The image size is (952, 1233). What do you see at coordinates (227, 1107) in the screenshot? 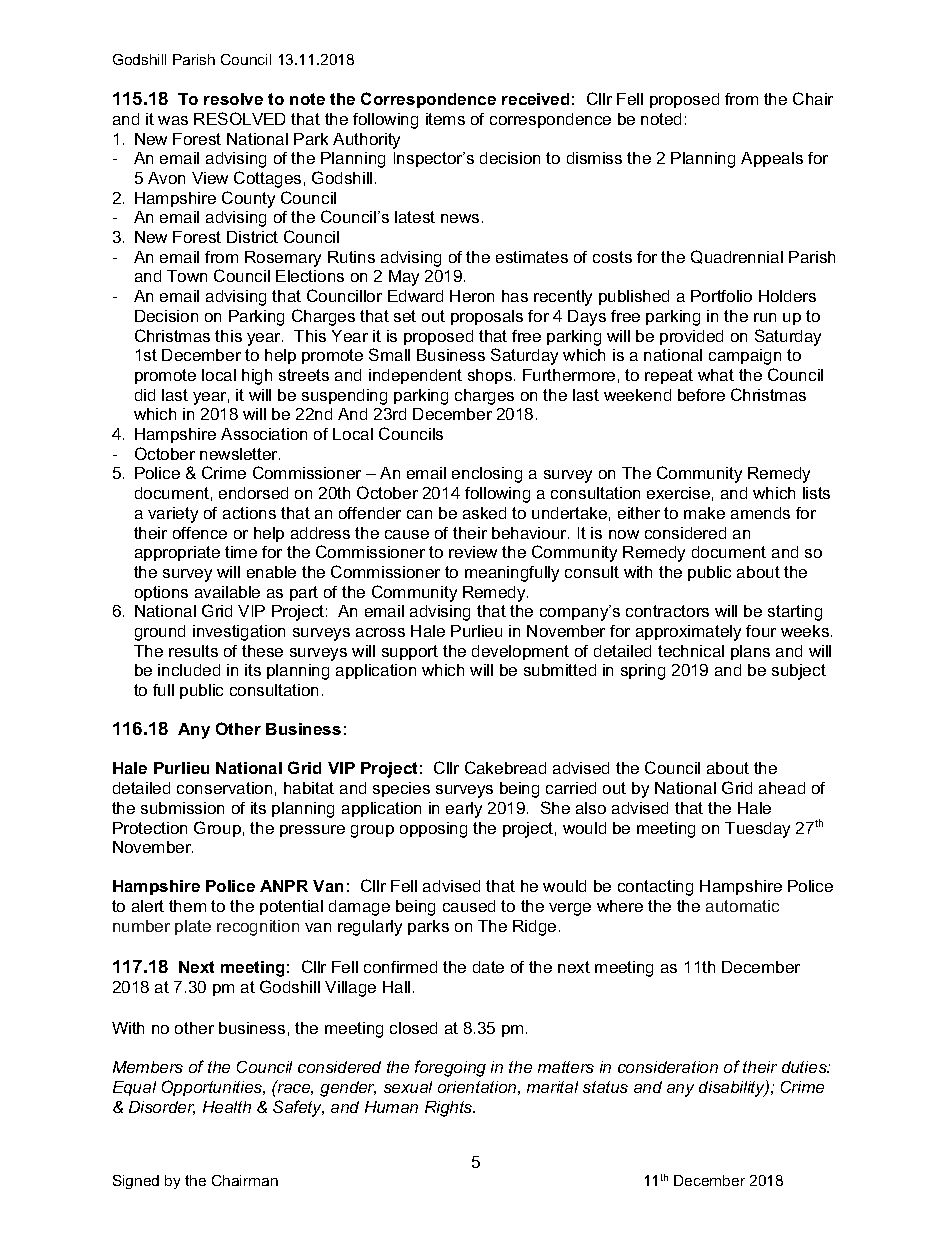
I see `Health` at bounding box center [227, 1107].
